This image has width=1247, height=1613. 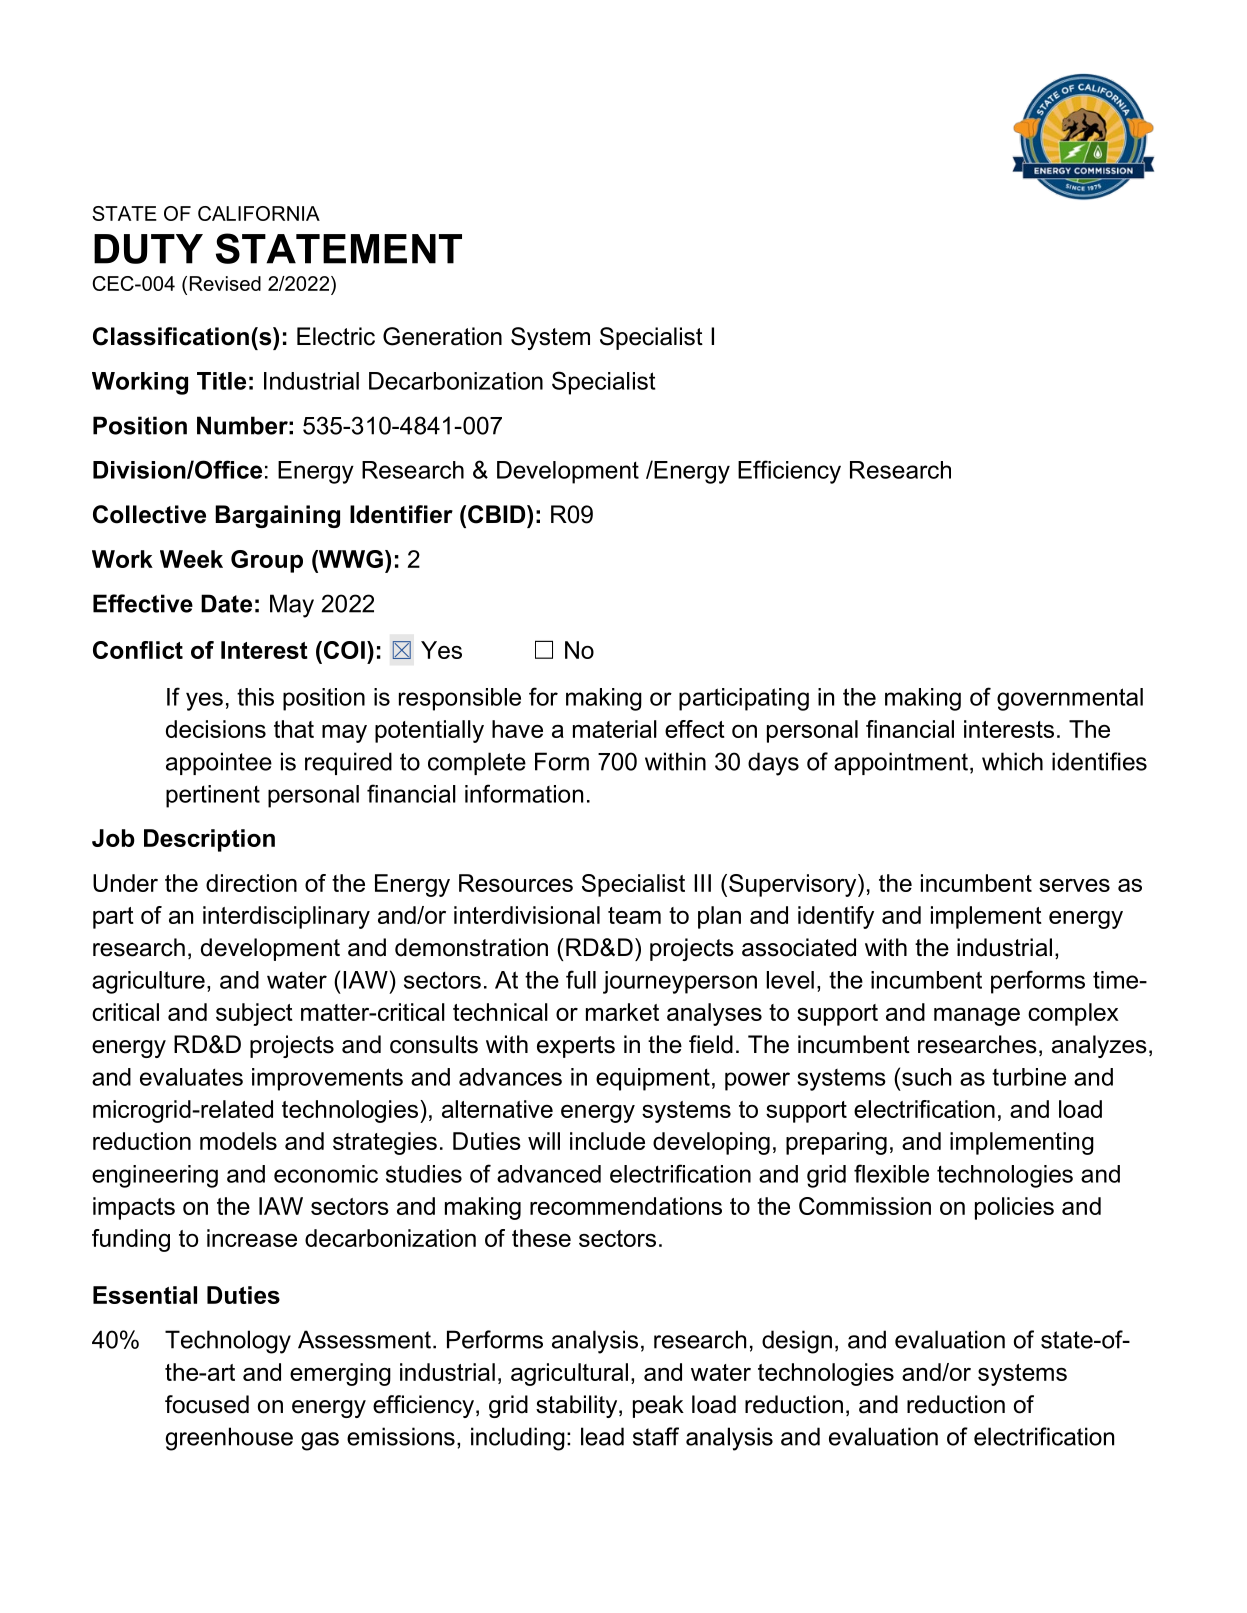 I want to click on focused, so click(x=207, y=1404).
